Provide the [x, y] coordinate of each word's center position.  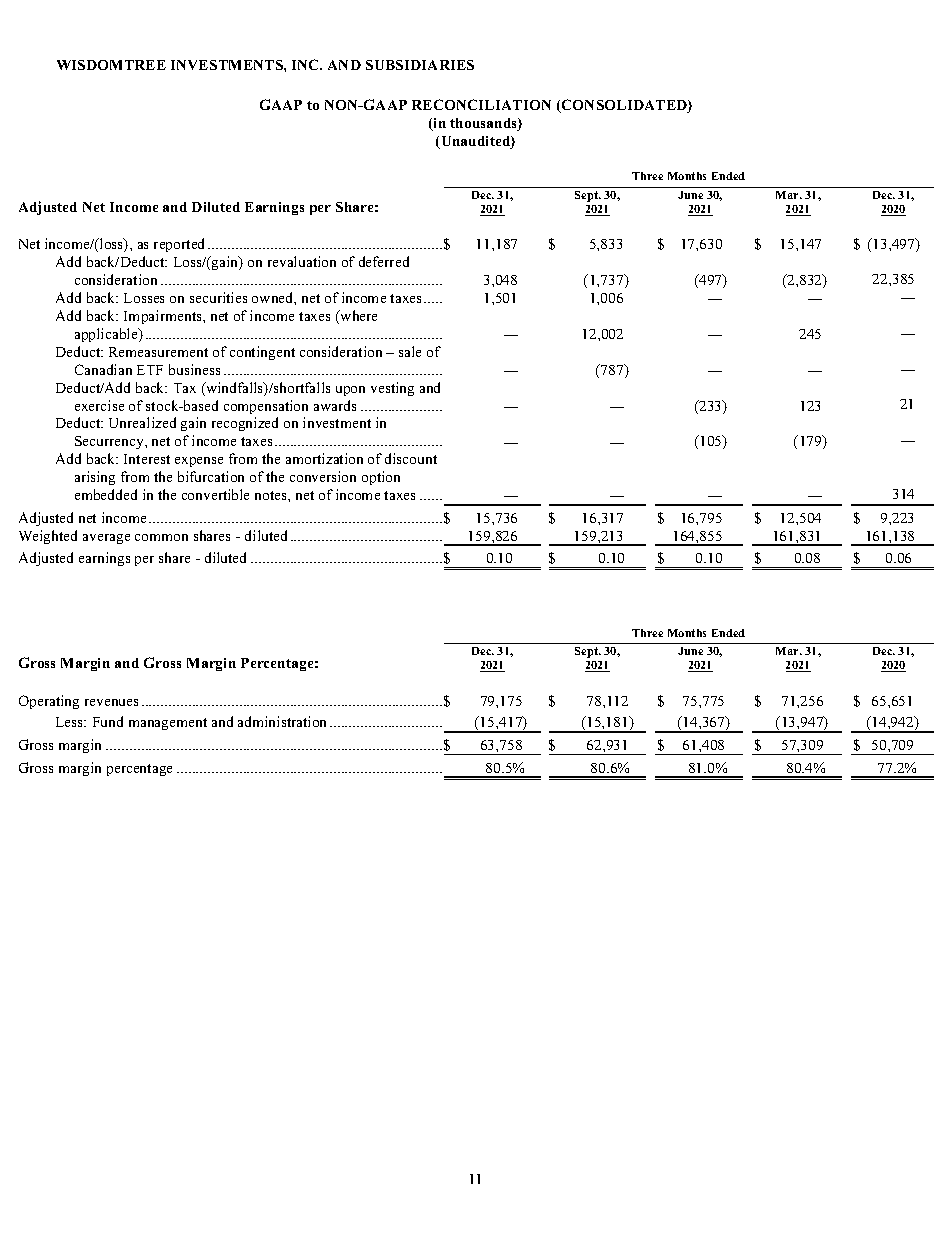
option [381, 478]
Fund [108, 721]
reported [179, 245]
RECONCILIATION [481, 104]
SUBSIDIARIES [420, 65]
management [168, 724]
